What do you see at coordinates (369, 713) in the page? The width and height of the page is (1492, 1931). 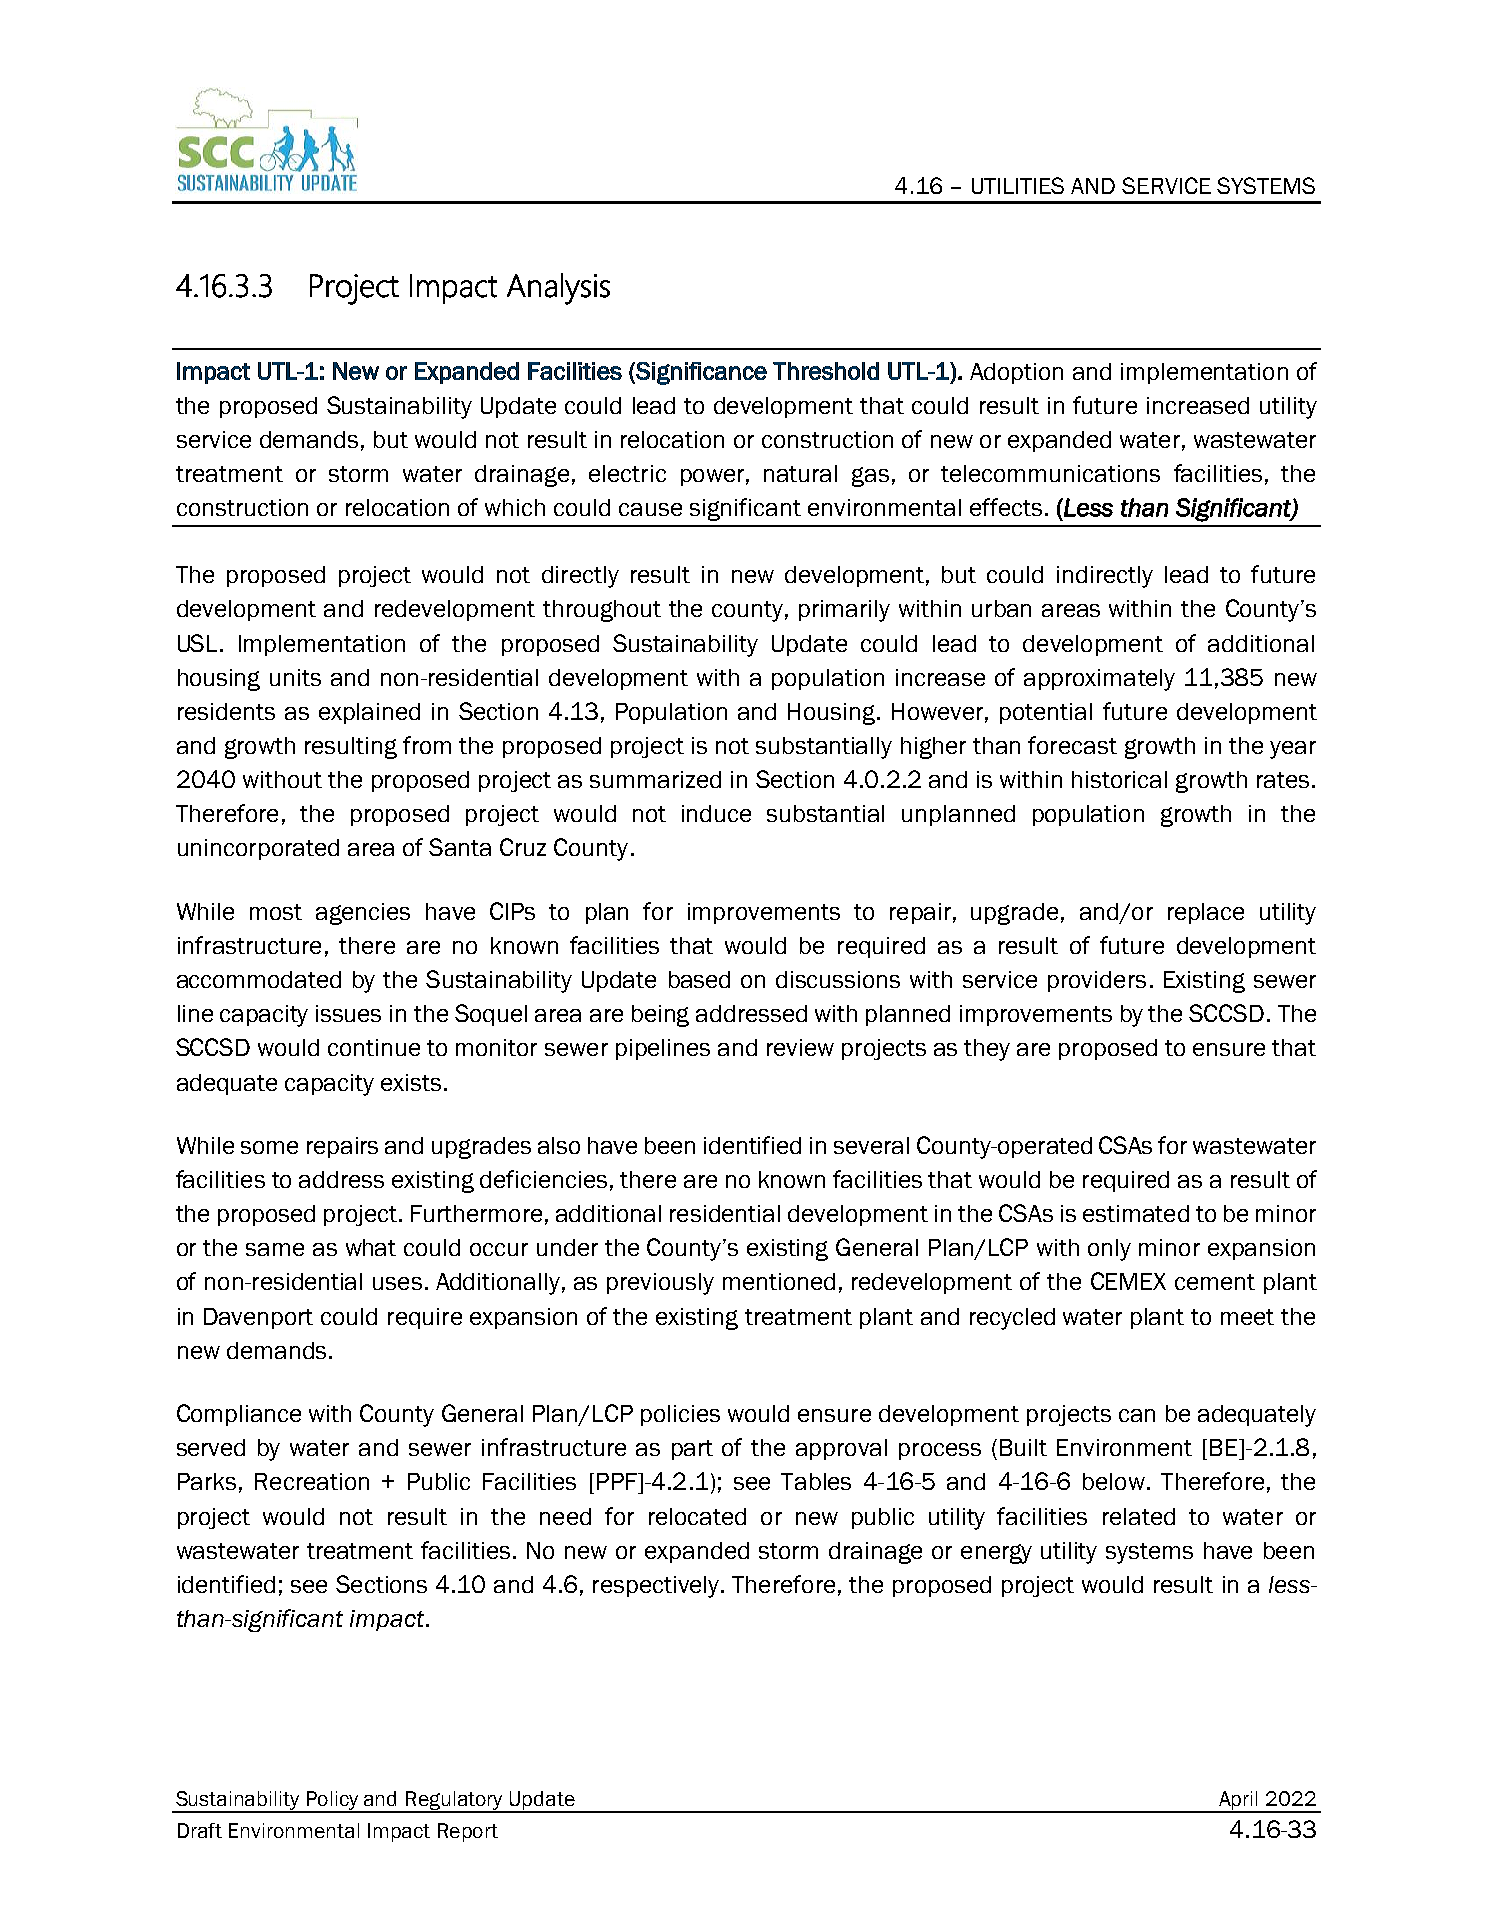 I see `explained` at bounding box center [369, 713].
